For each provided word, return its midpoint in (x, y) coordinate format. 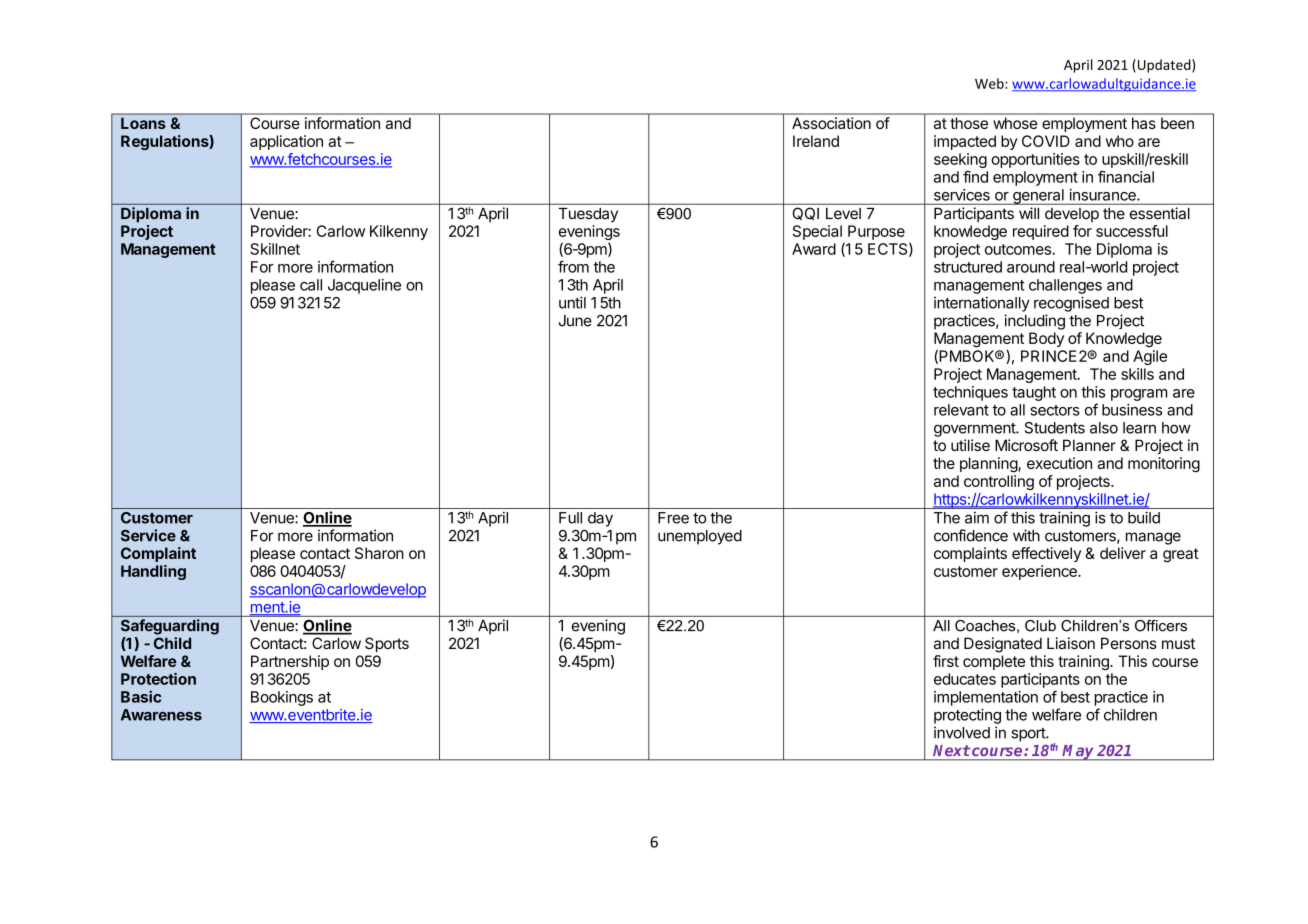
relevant (961, 410)
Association (831, 123)
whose (1015, 123)
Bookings (282, 698)
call (311, 285)
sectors (1055, 410)
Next (951, 750)
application (286, 142)
